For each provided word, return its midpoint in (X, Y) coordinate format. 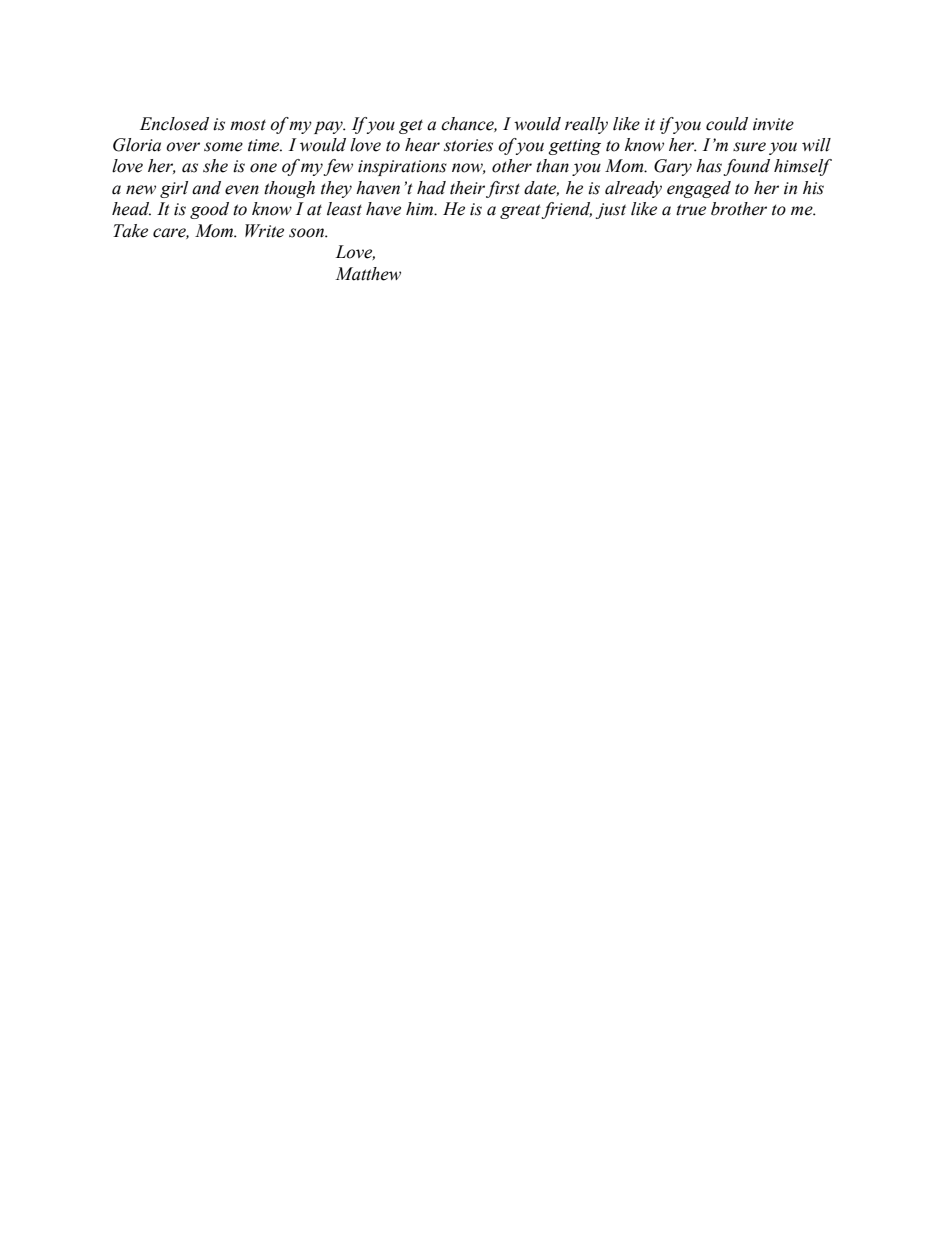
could (727, 124)
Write (264, 231)
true (691, 210)
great (521, 211)
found (746, 167)
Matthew (368, 274)
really (586, 125)
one (263, 168)
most (248, 125)
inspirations (402, 168)
